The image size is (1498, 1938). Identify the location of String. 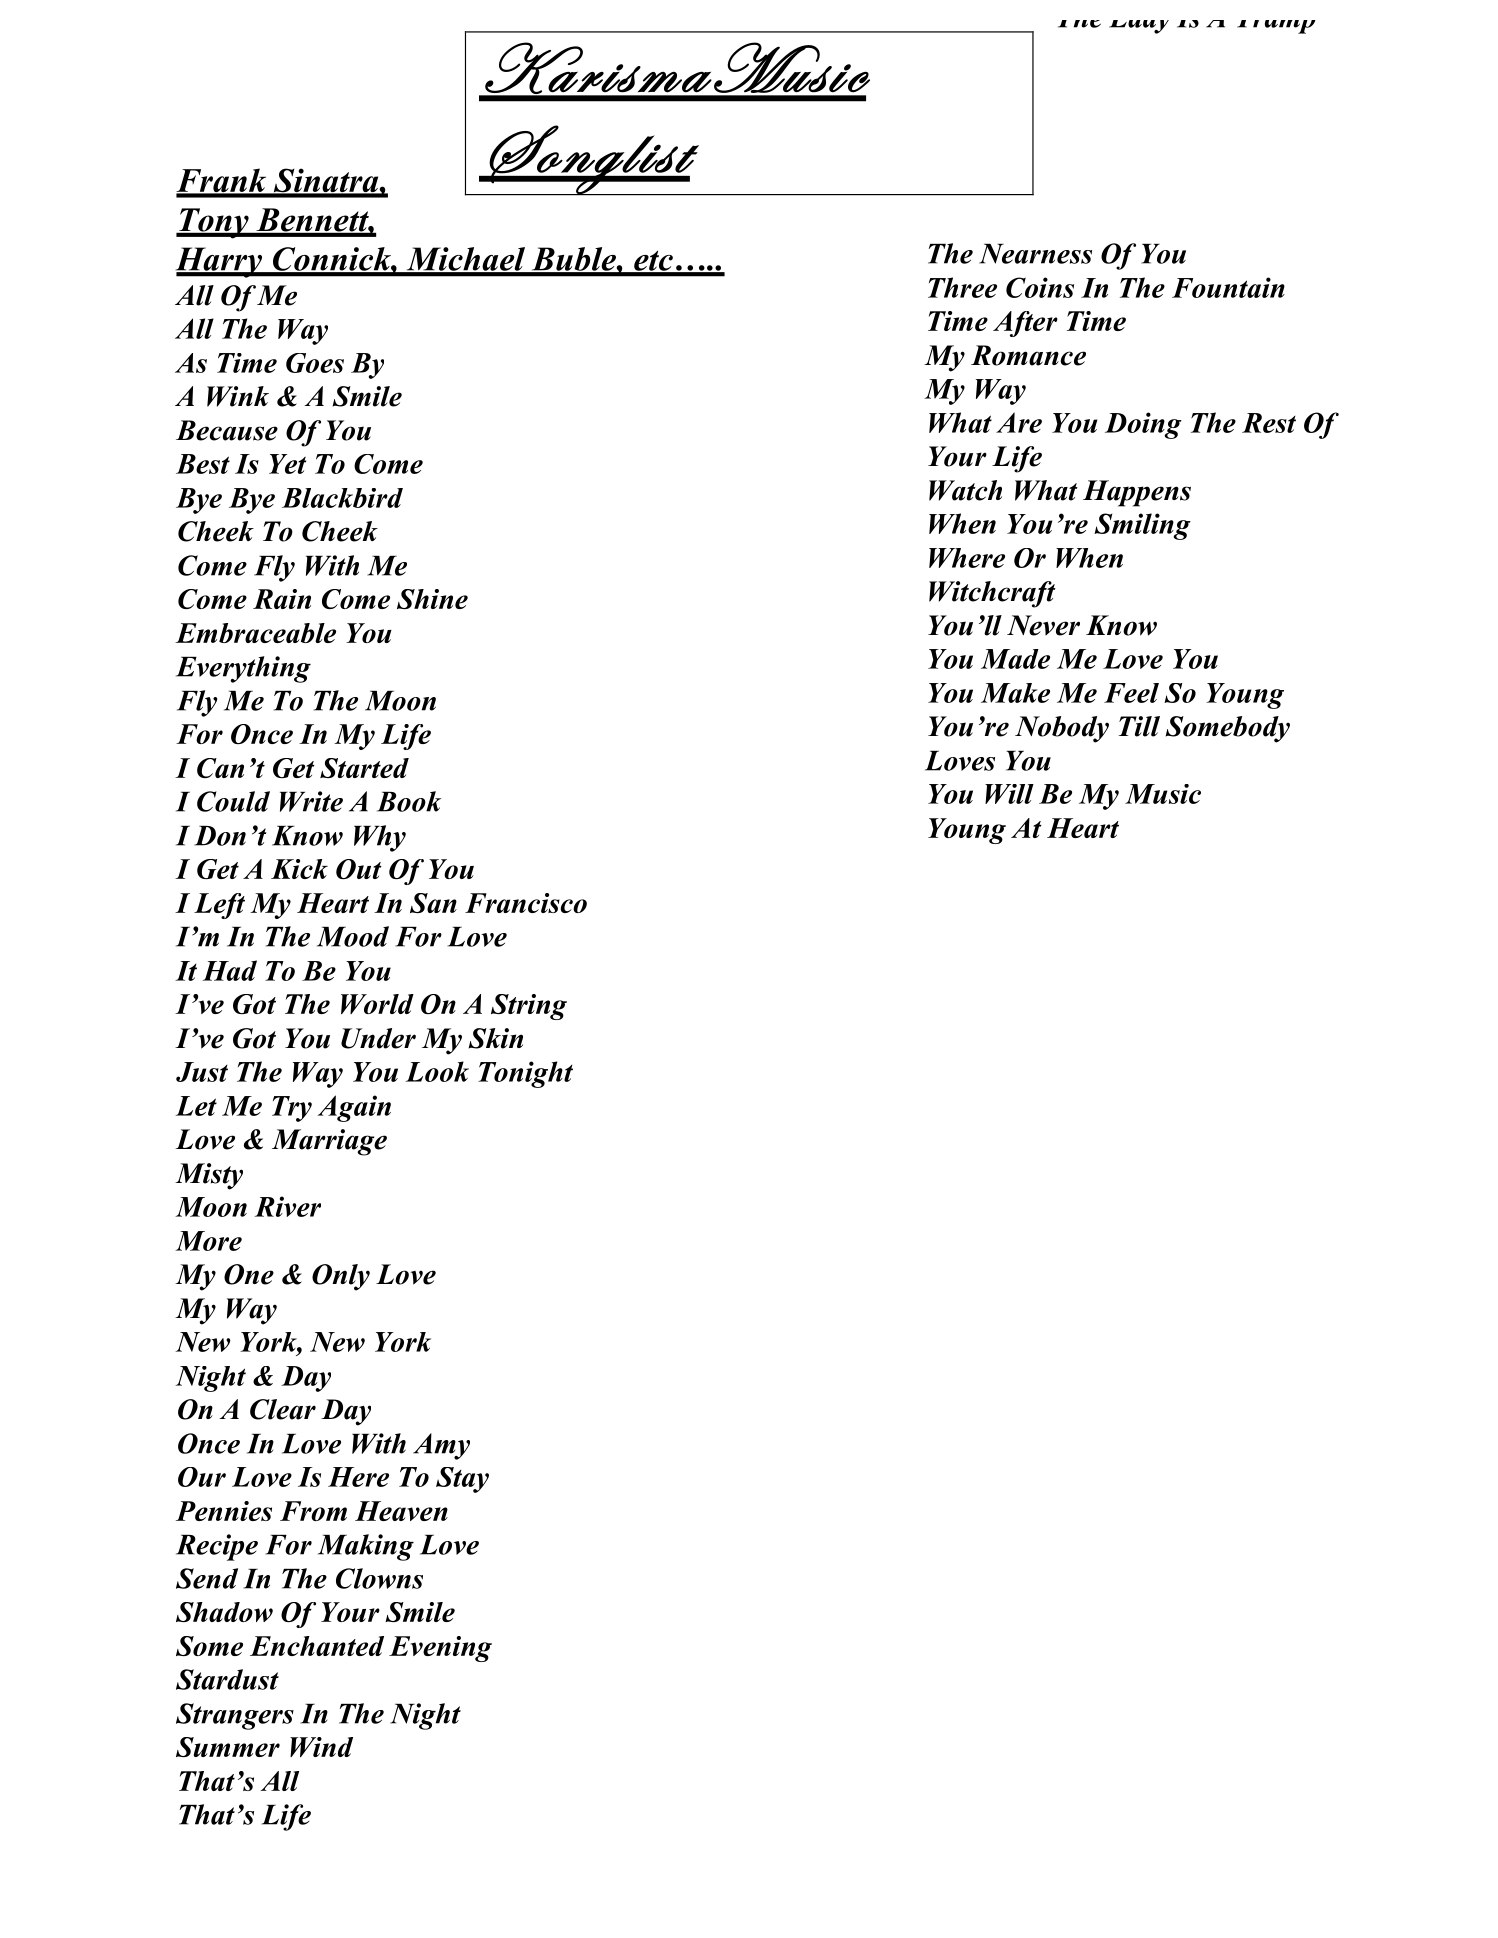
(529, 1007).
